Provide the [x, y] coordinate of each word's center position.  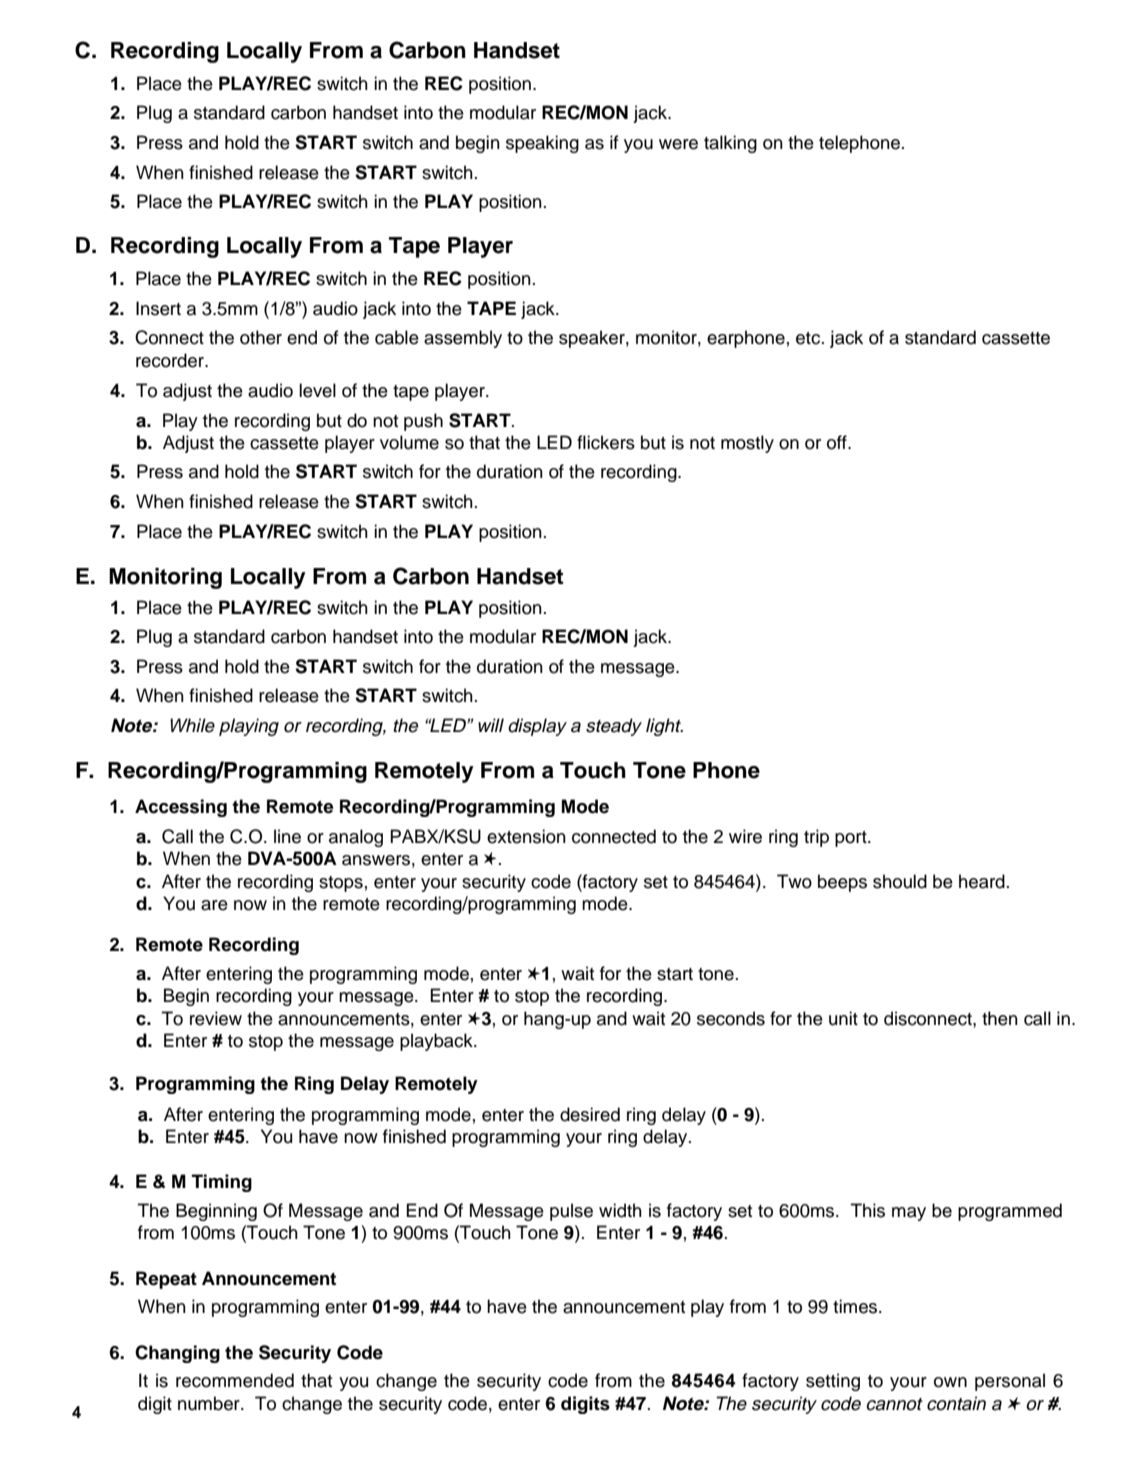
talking [730, 144]
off [838, 442]
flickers [606, 442]
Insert [158, 308]
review [216, 1018]
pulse [571, 1212]
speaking [542, 144]
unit [843, 1018]
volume [409, 442]
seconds [731, 1018]
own [950, 1382]
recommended [235, 1380]
